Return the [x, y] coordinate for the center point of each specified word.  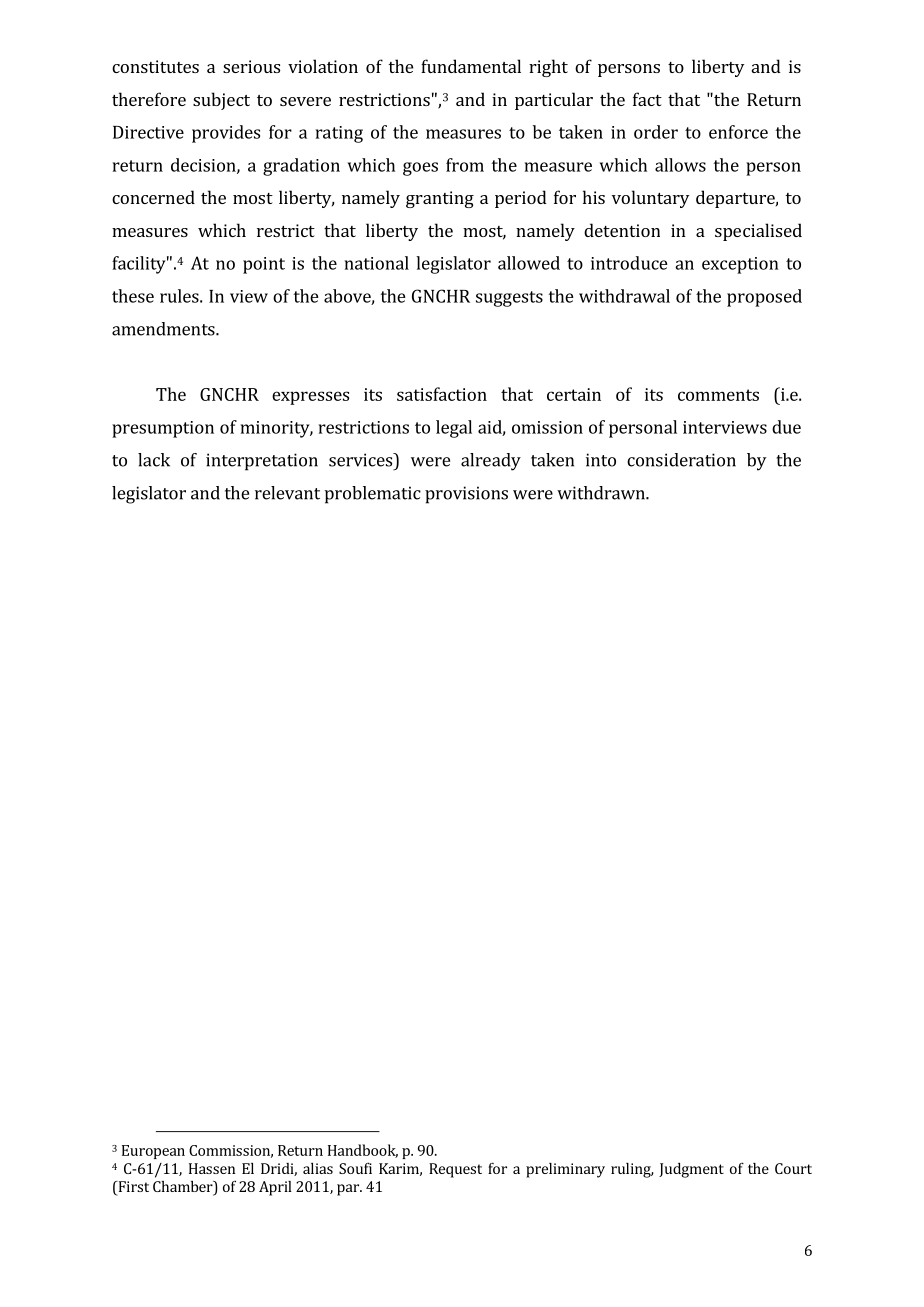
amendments [164, 329]
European [153, 1152]
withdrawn [602, 493]
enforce [738, 132]
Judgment [691, 1170]
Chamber [184, 1188]
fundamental [471, 66]
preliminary [565, 1170]
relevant [287, 493]
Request [455, 1170]
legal [454, 429]
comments [718, 395]
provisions [466, 495]
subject [221, 101]
